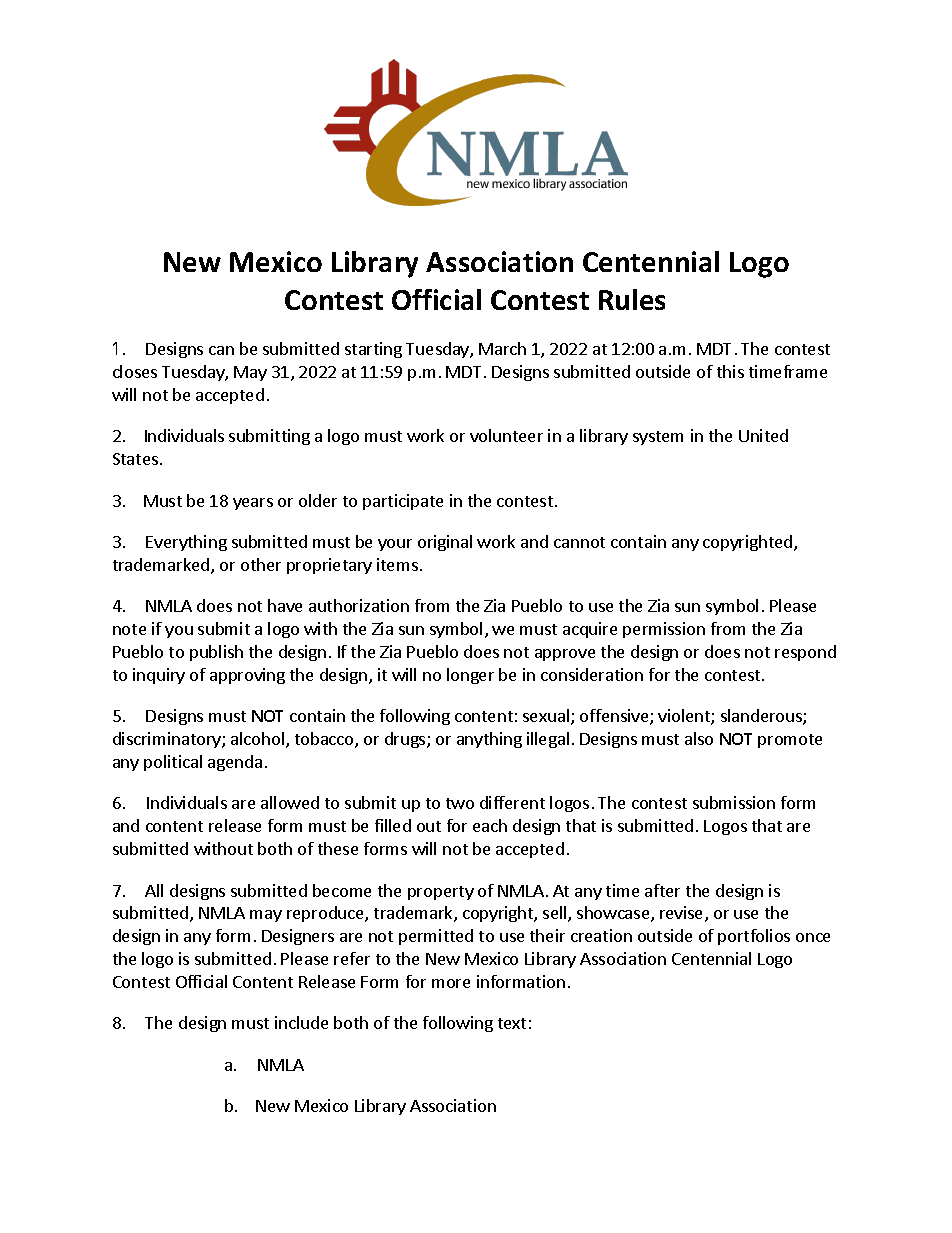  What do you see at coordinates (216, 653) in the screenshot?
I see `publish` at bounding box center [216, 653].
